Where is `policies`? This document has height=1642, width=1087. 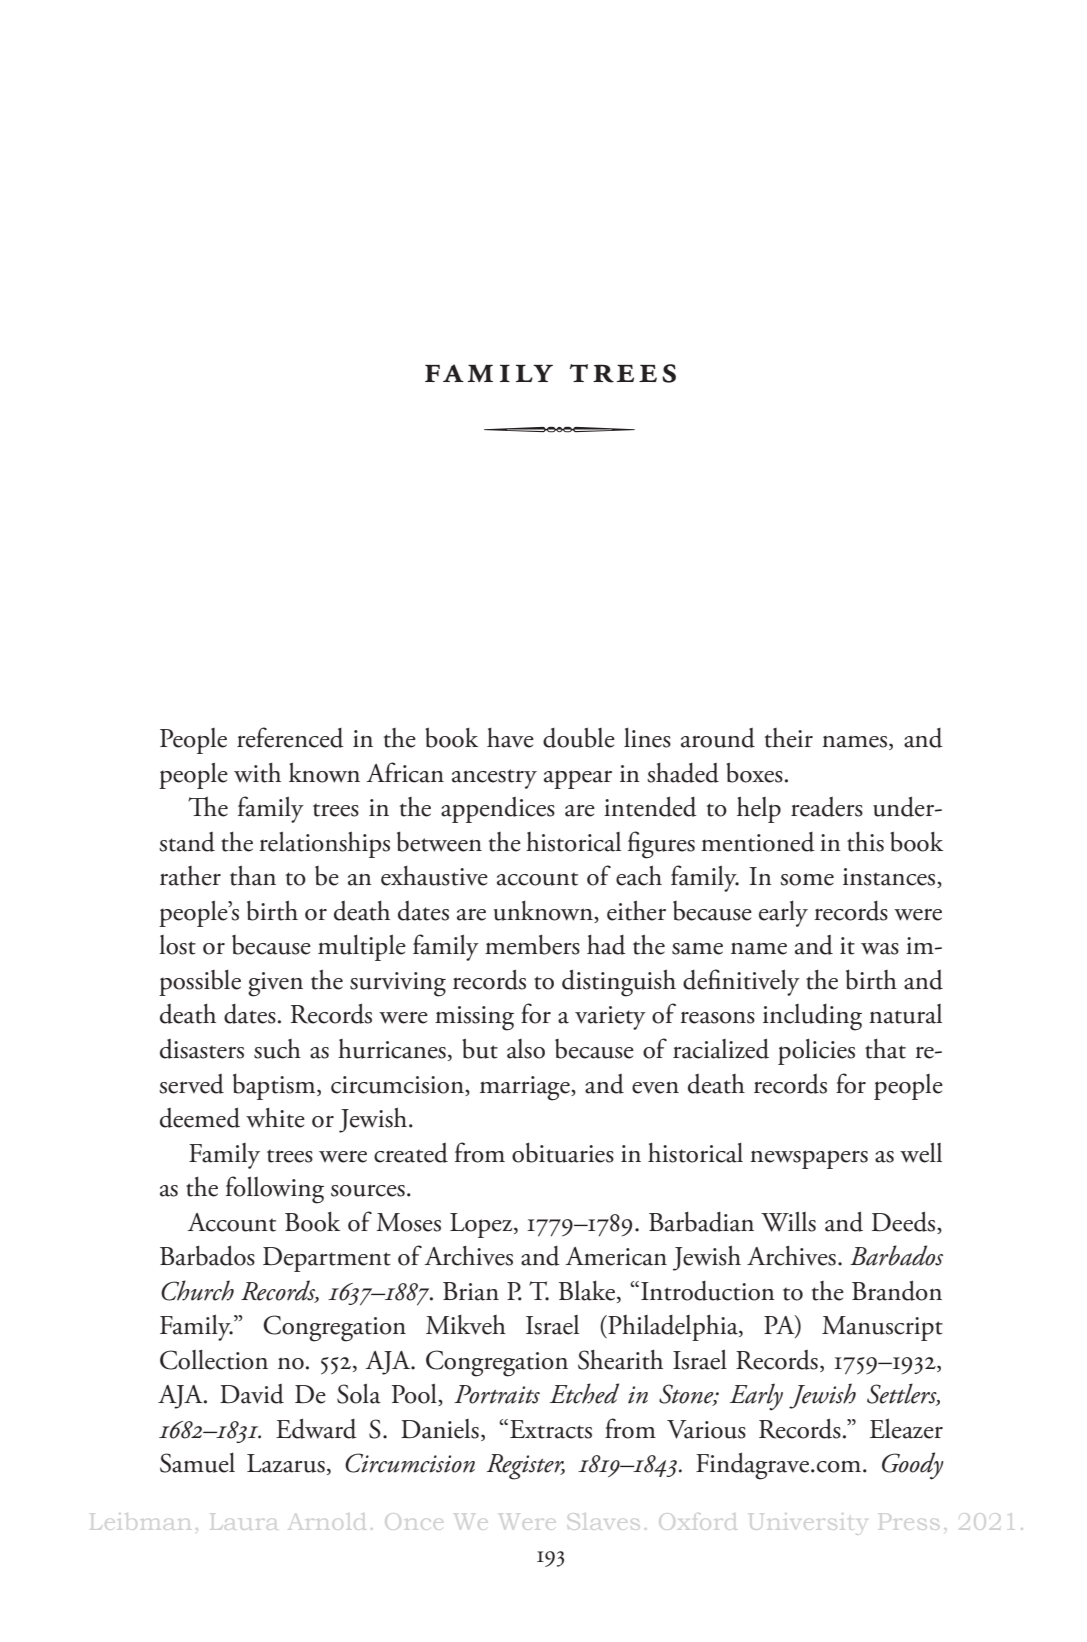 policies is located at coordinates (816, 1052).
